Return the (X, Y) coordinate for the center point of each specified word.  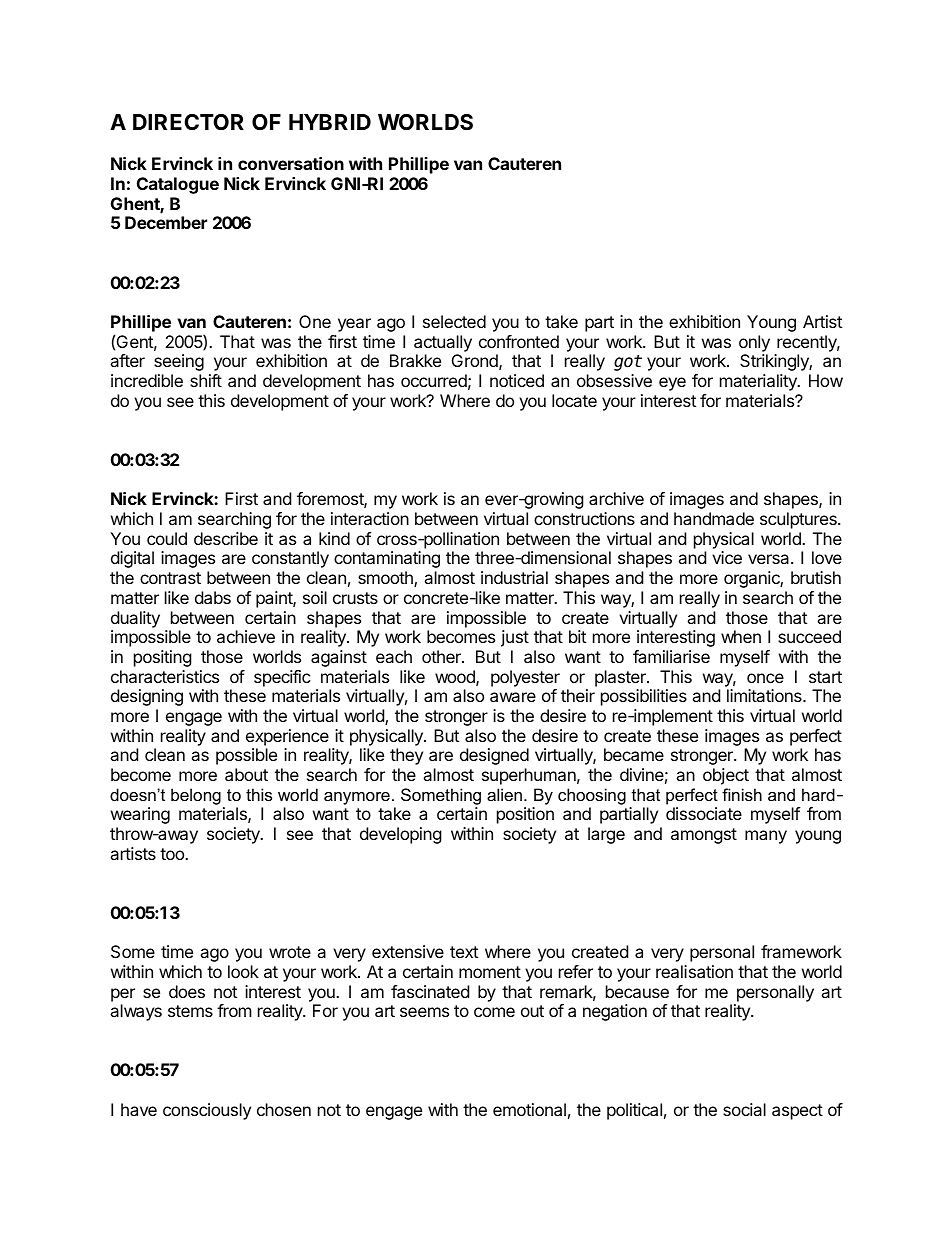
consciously (207, 1111)
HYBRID (330, 122)
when (741, 636)
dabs (213, 597)
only (754, 343)
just (515, 638)
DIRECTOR (188, 122)
